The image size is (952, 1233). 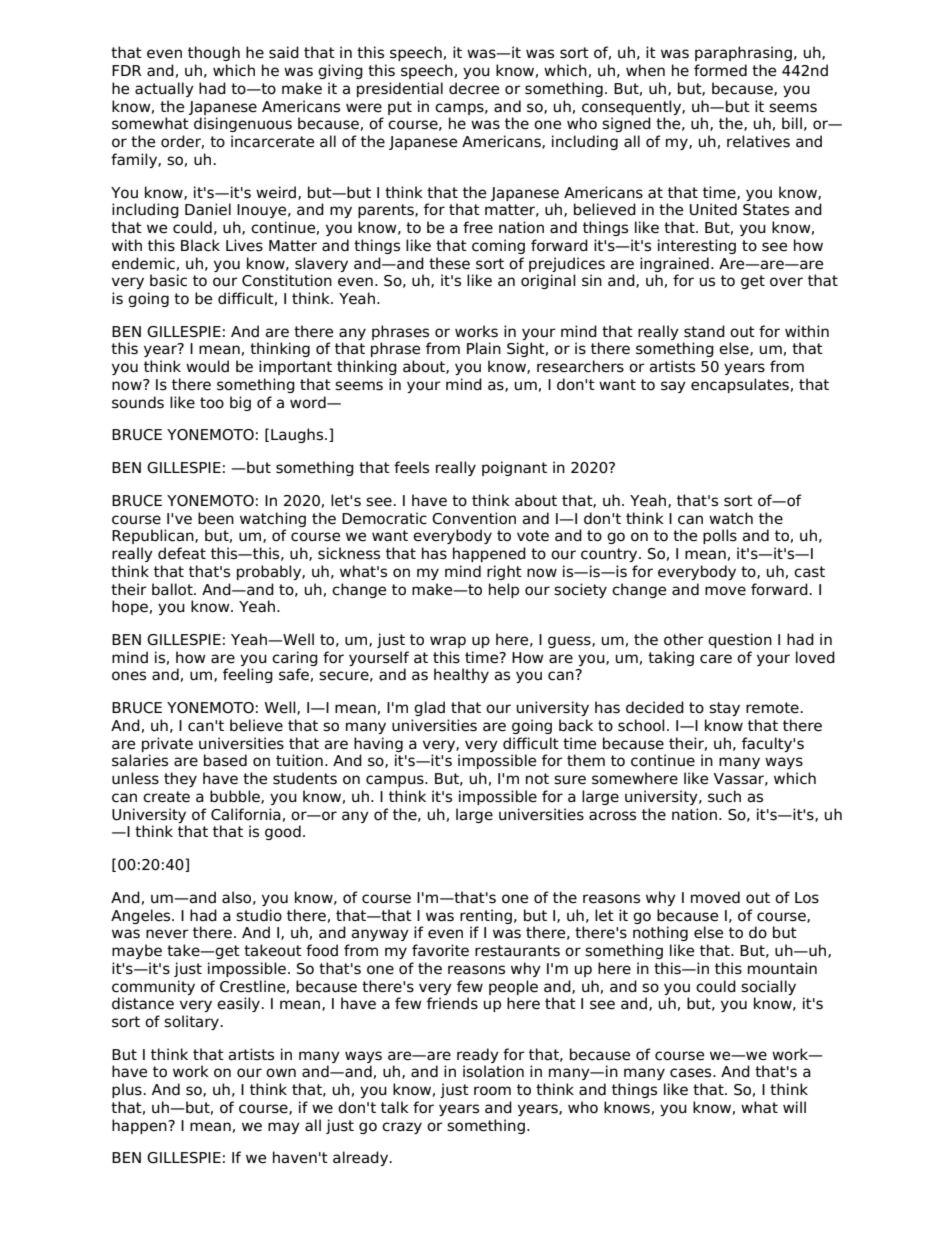 I want to click on though, so click(x=214, y=53).
